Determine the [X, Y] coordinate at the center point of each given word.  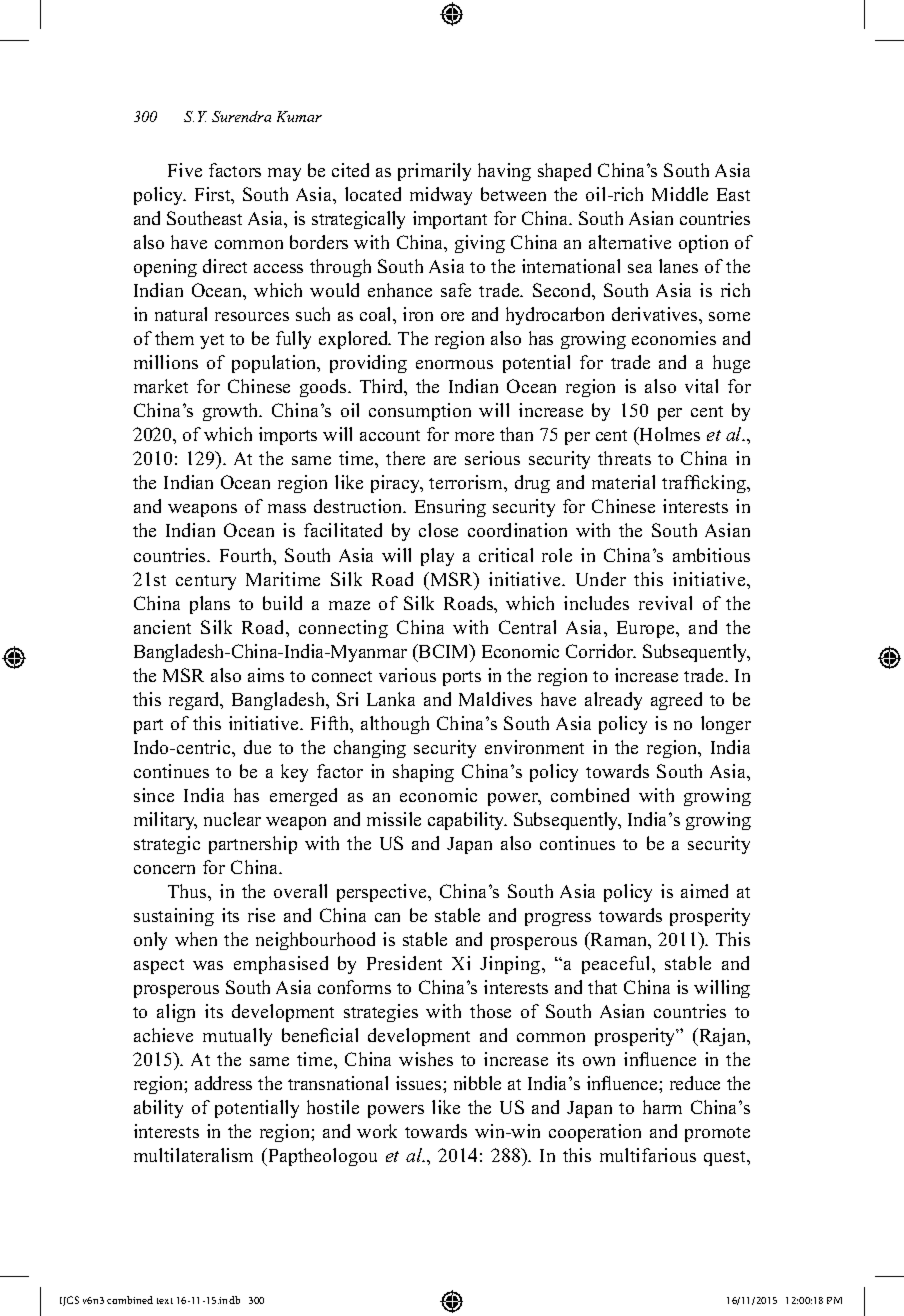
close [438, 530]
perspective [383, 893]
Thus [188, 891]
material [623, 482]
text [165, 1301]
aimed [704, 891]
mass [287, 508]
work [377, 1131]
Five [185, 170]
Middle [680, 194]
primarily [434, 172]
